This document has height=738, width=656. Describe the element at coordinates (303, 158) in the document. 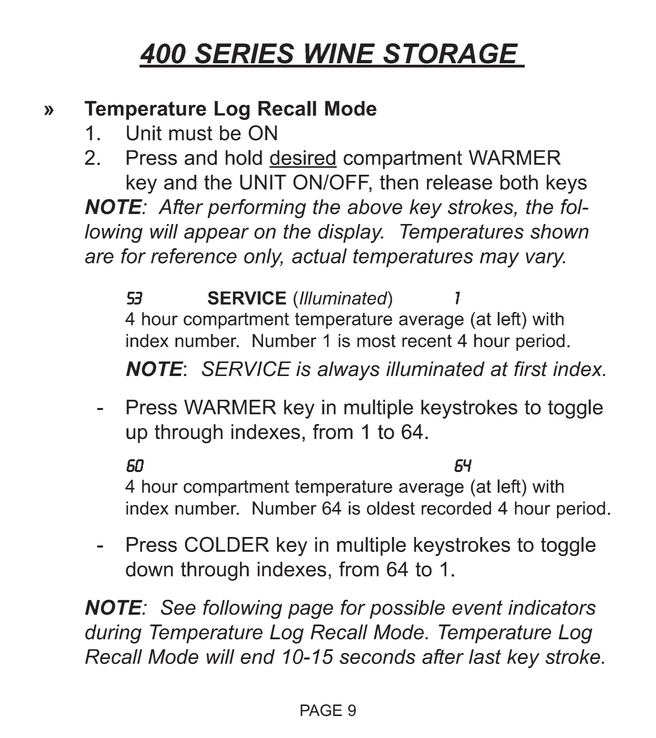

I see `desired` at that location.
